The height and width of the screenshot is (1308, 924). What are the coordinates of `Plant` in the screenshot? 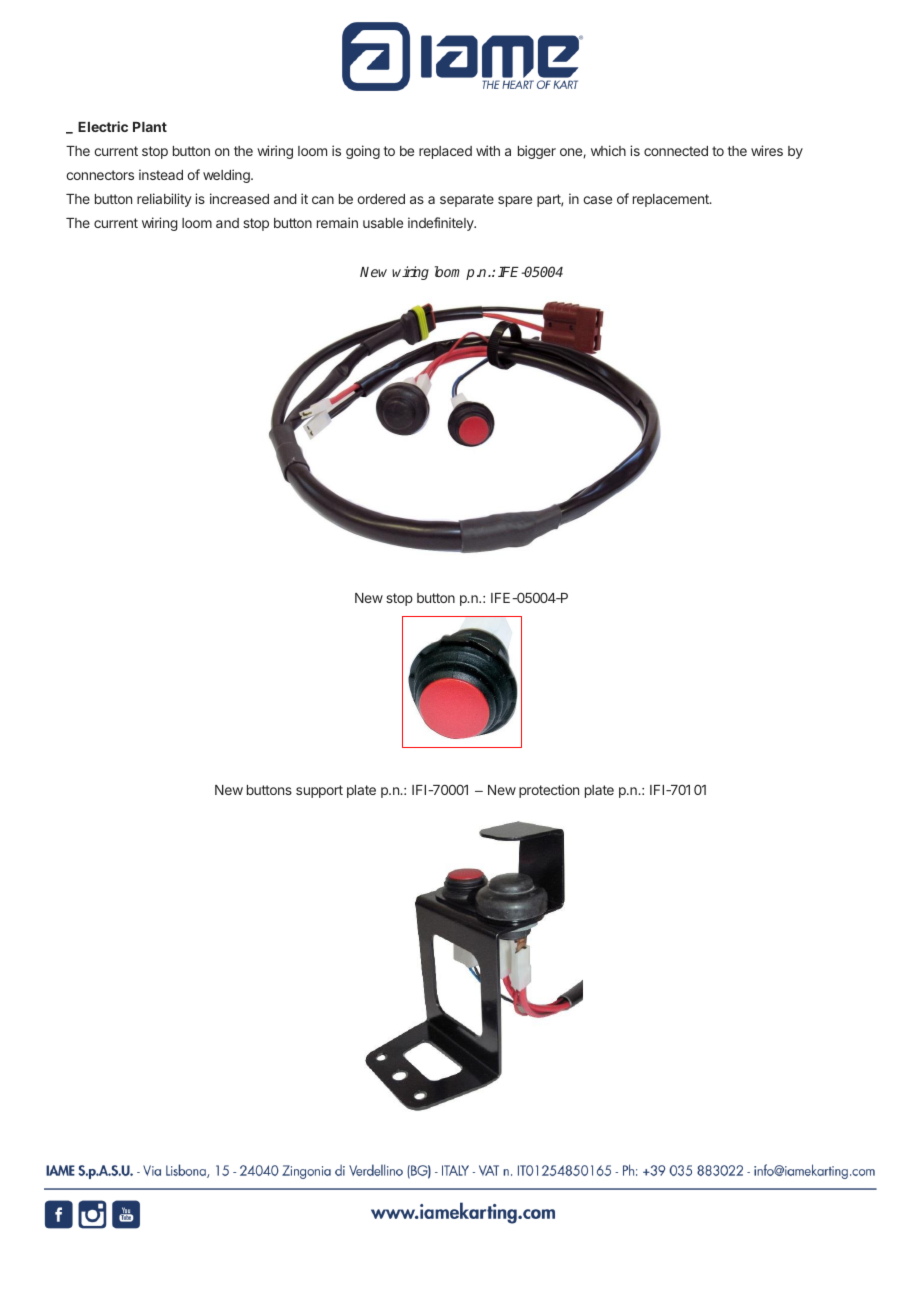 It's located at (150, 127).
